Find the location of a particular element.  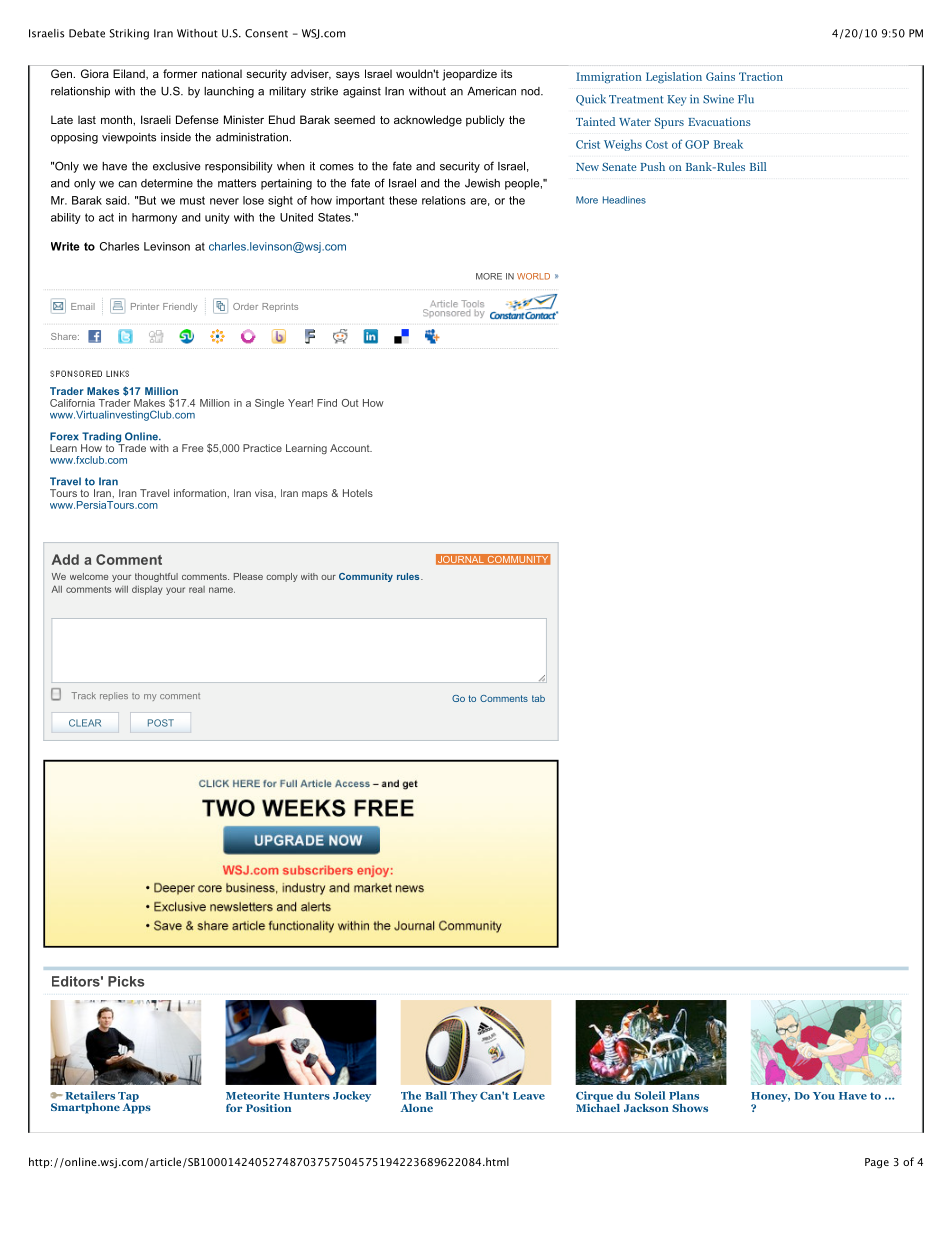

Hotels is located at coordinates (358, 493).
